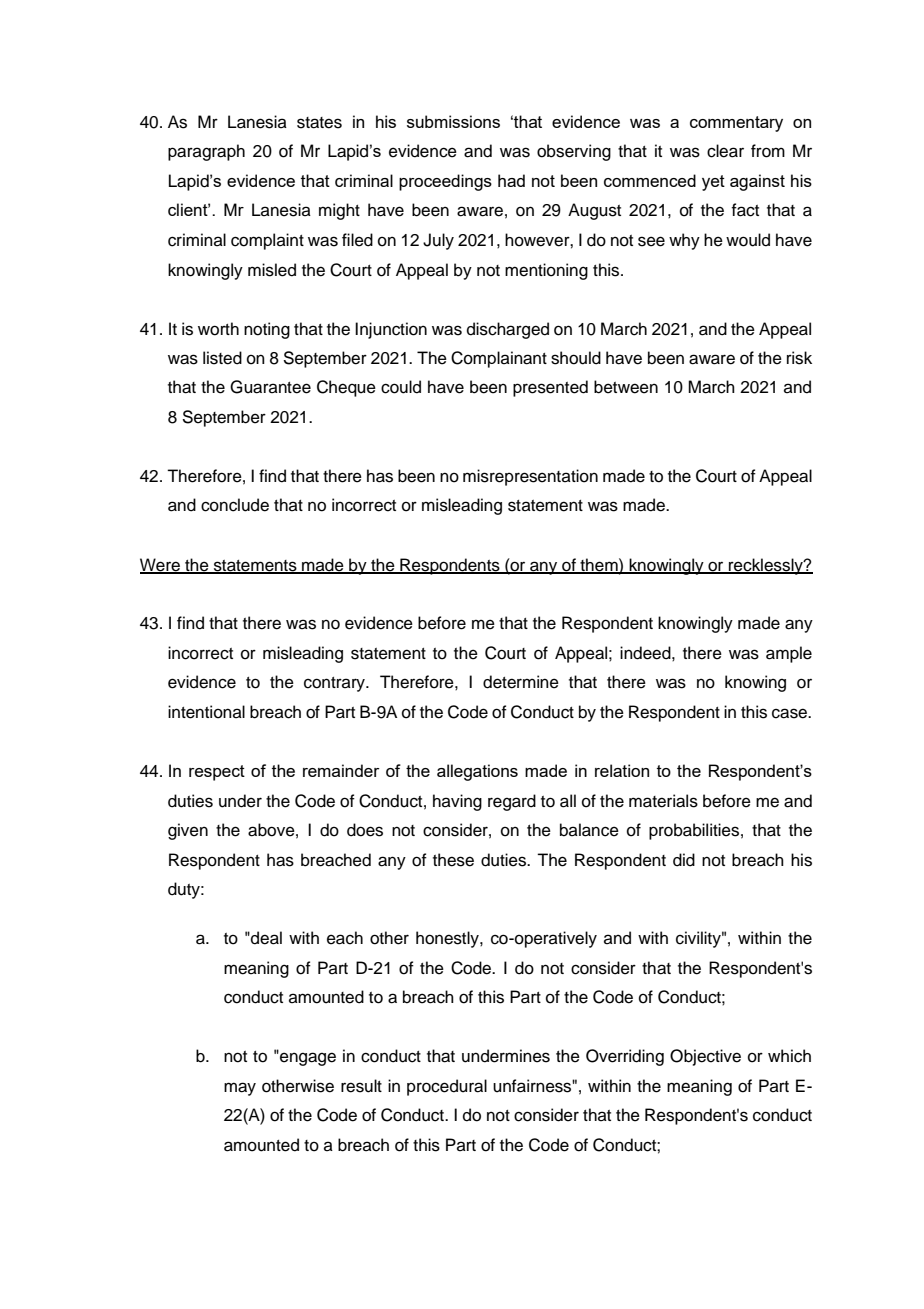 This page has height=1309, width=924. I want to click on ample, so click(789, 654).
